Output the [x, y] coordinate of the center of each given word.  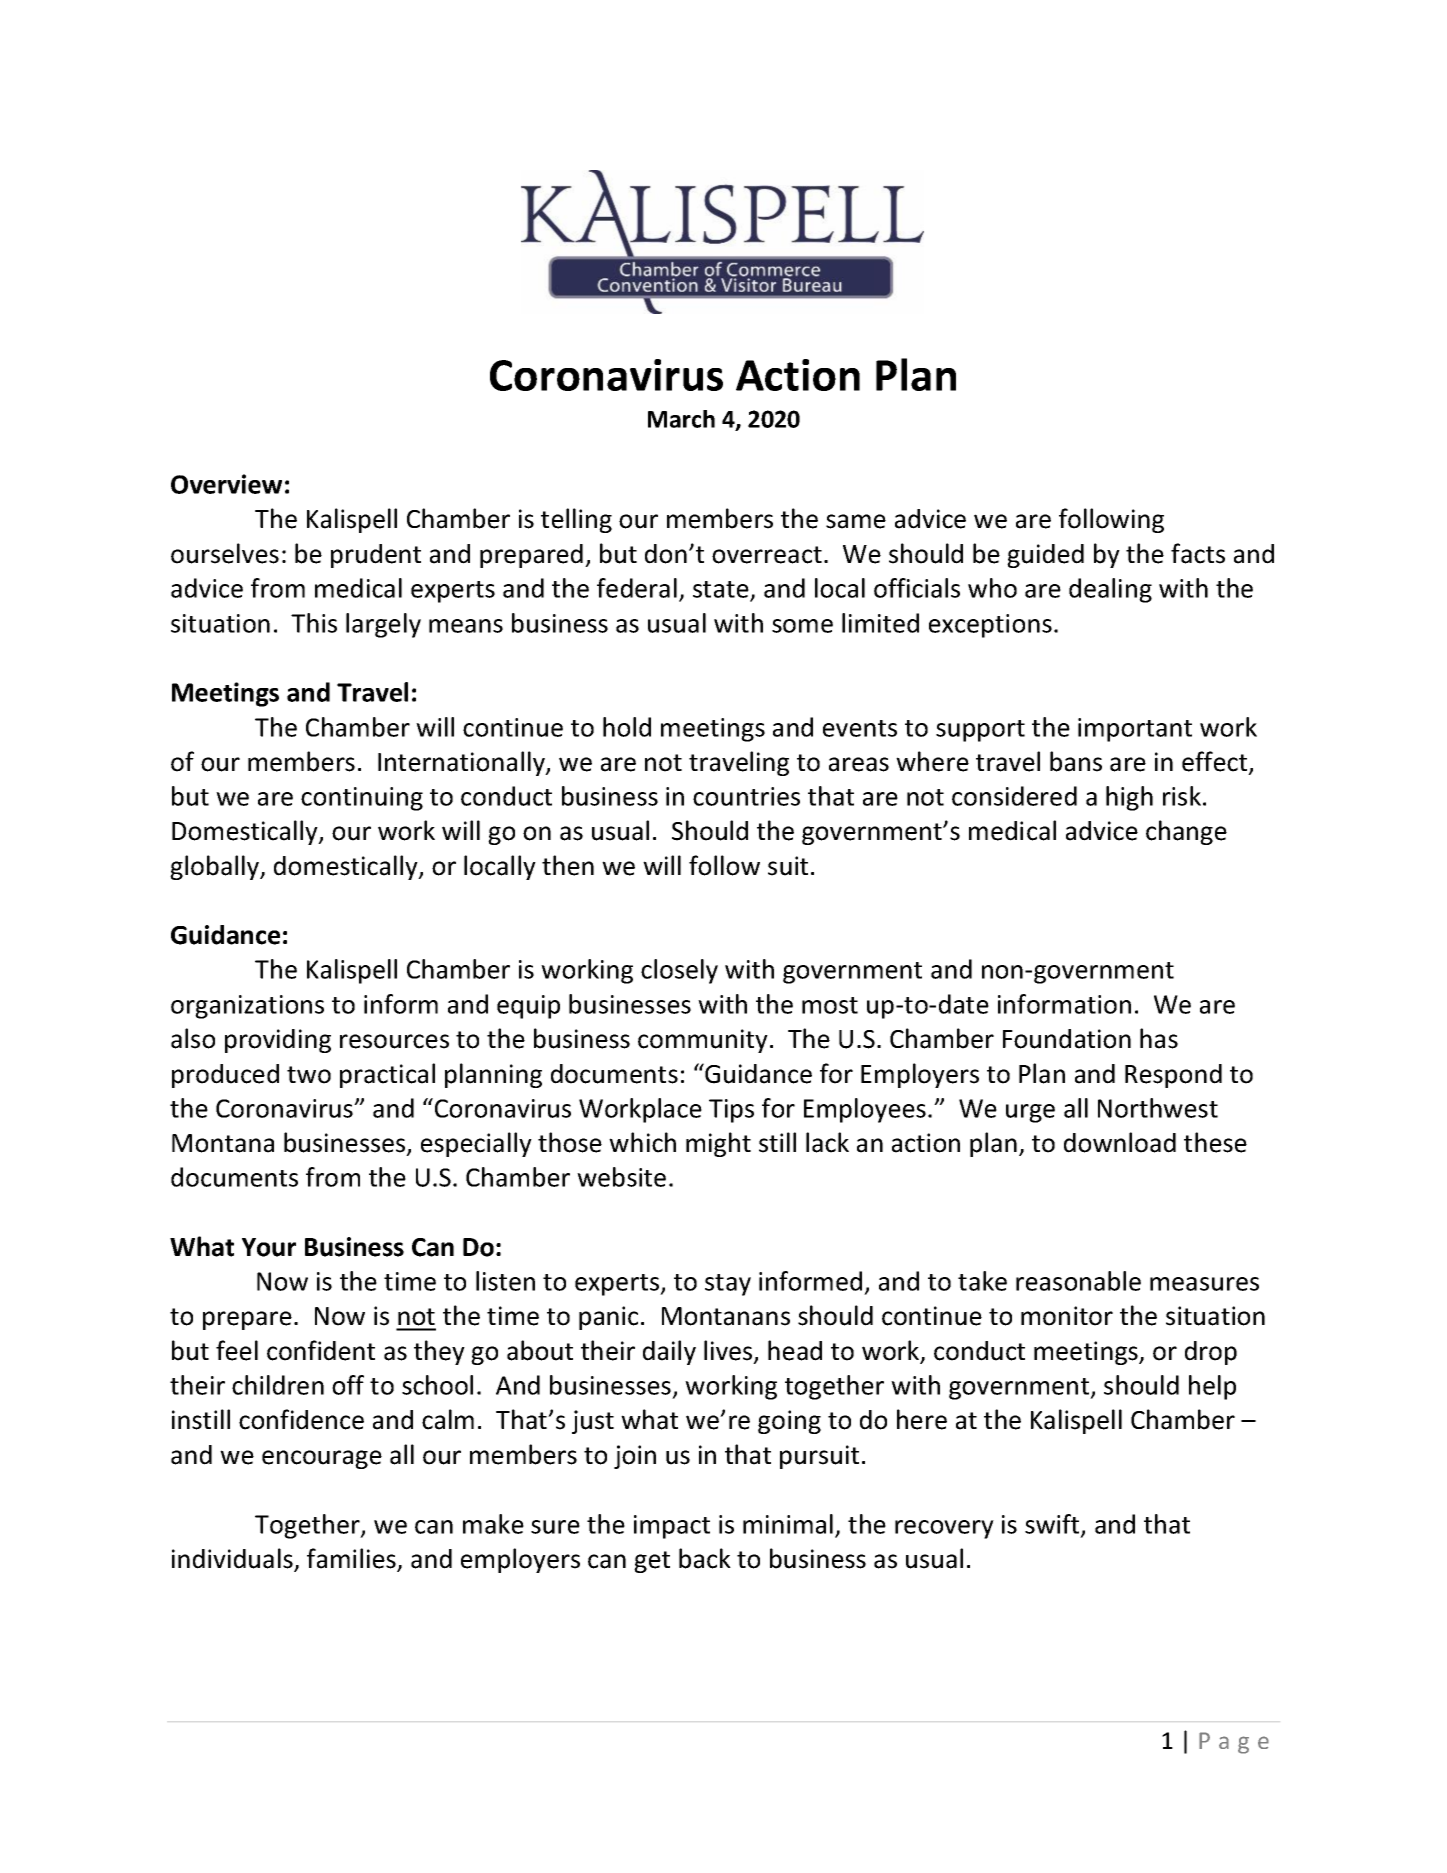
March [681, 419]
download [1120, 1142]
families [352, 1559]
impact [672, 1527]
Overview [226, 484]
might [718, 1144]
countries [746, 796]
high [1129, 798]
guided [1045, 556]
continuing [362, 799]
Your [269, 1247]
